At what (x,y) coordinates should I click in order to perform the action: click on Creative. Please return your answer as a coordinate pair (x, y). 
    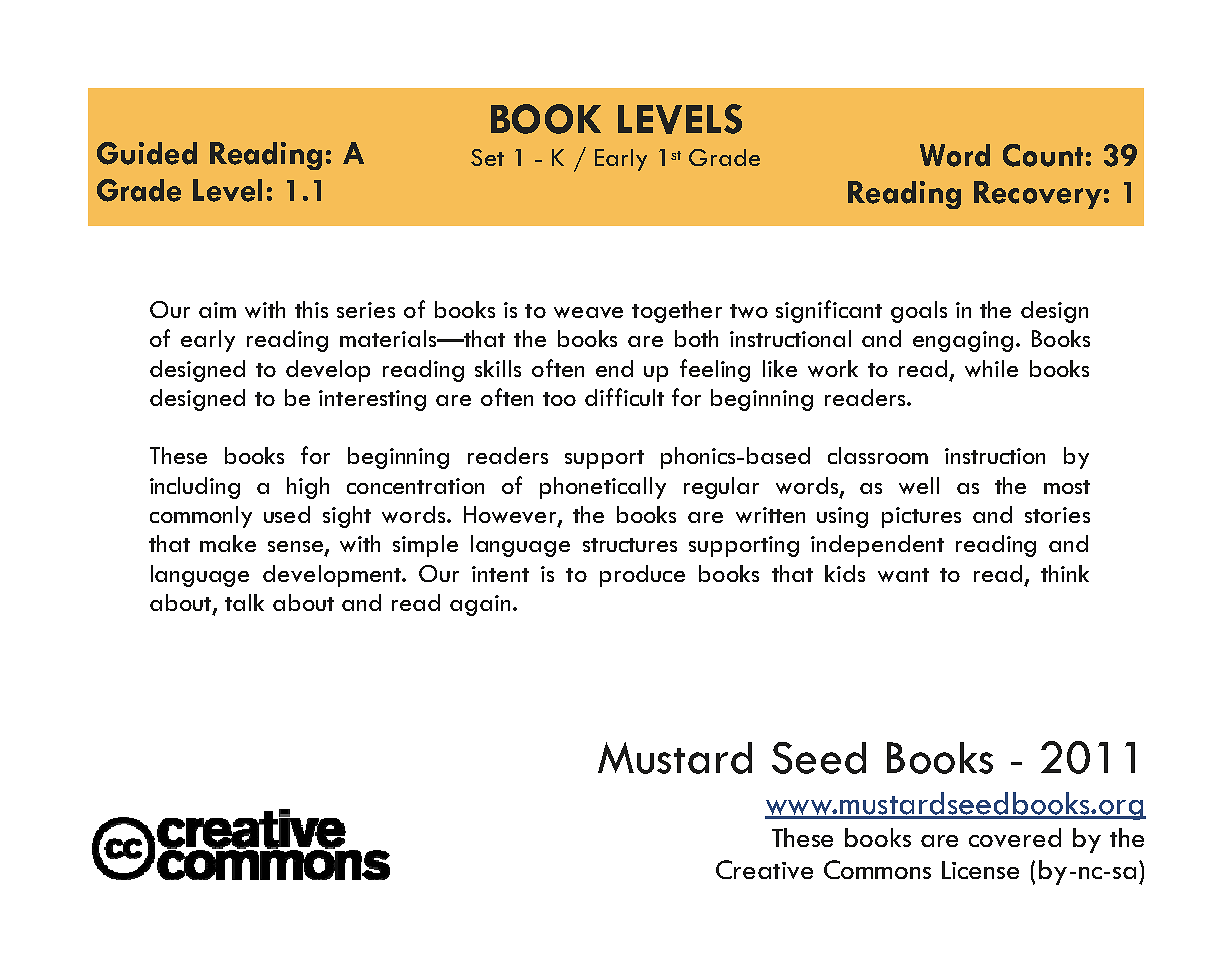
    Looking at the image, I should click on (764, 869).
